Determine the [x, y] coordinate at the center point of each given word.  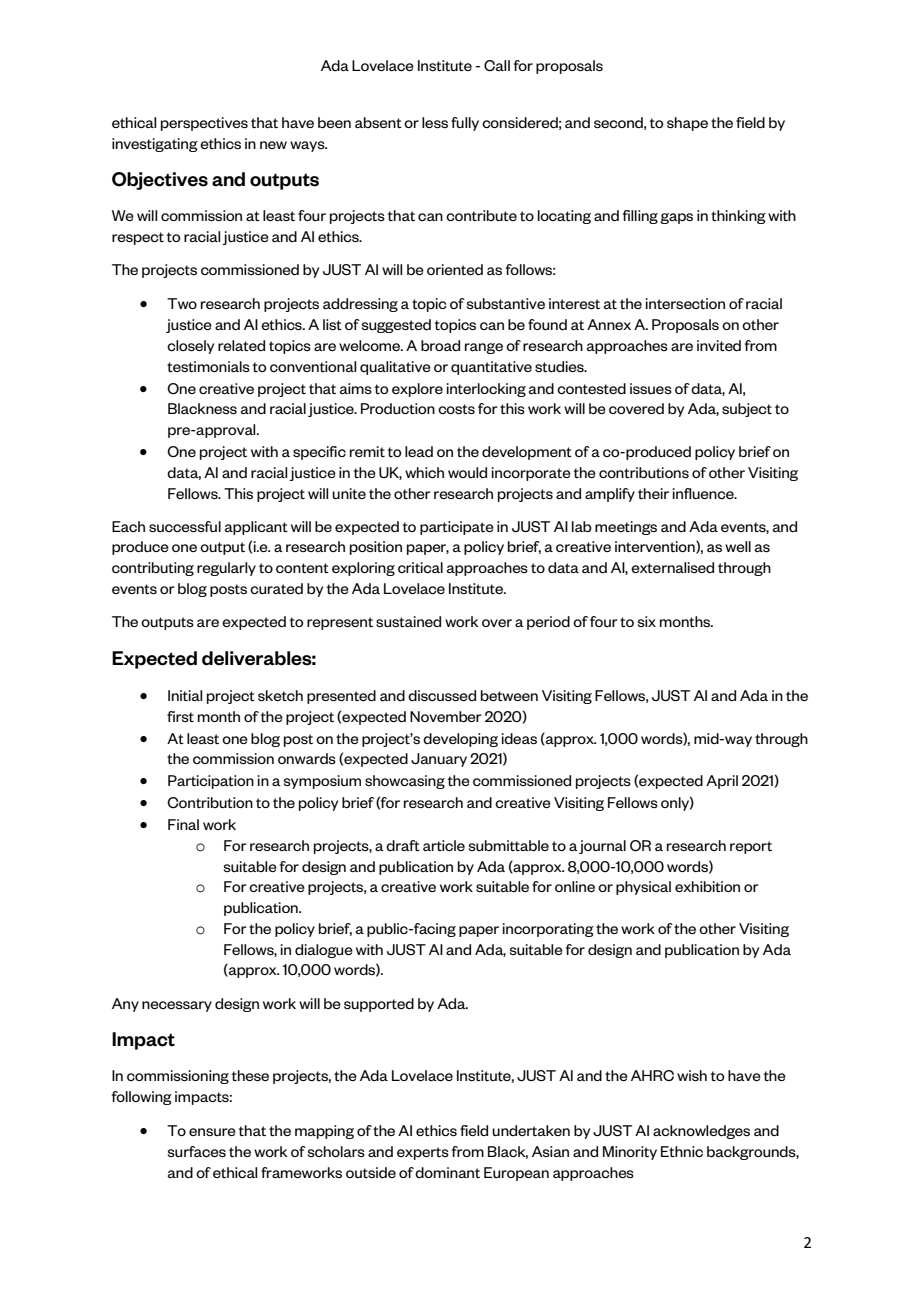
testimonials [208, 366]
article [444, 845]
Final [183, 824]
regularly [226, 569]
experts [423, 1153]
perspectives [204, 124]
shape [687, 124]
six [647, 621]
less [435, 122]
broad [440, 345]
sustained [408, 621]
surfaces [197, 1151]
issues [651, 388]
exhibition [707, 886]
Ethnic [682, 1151]
